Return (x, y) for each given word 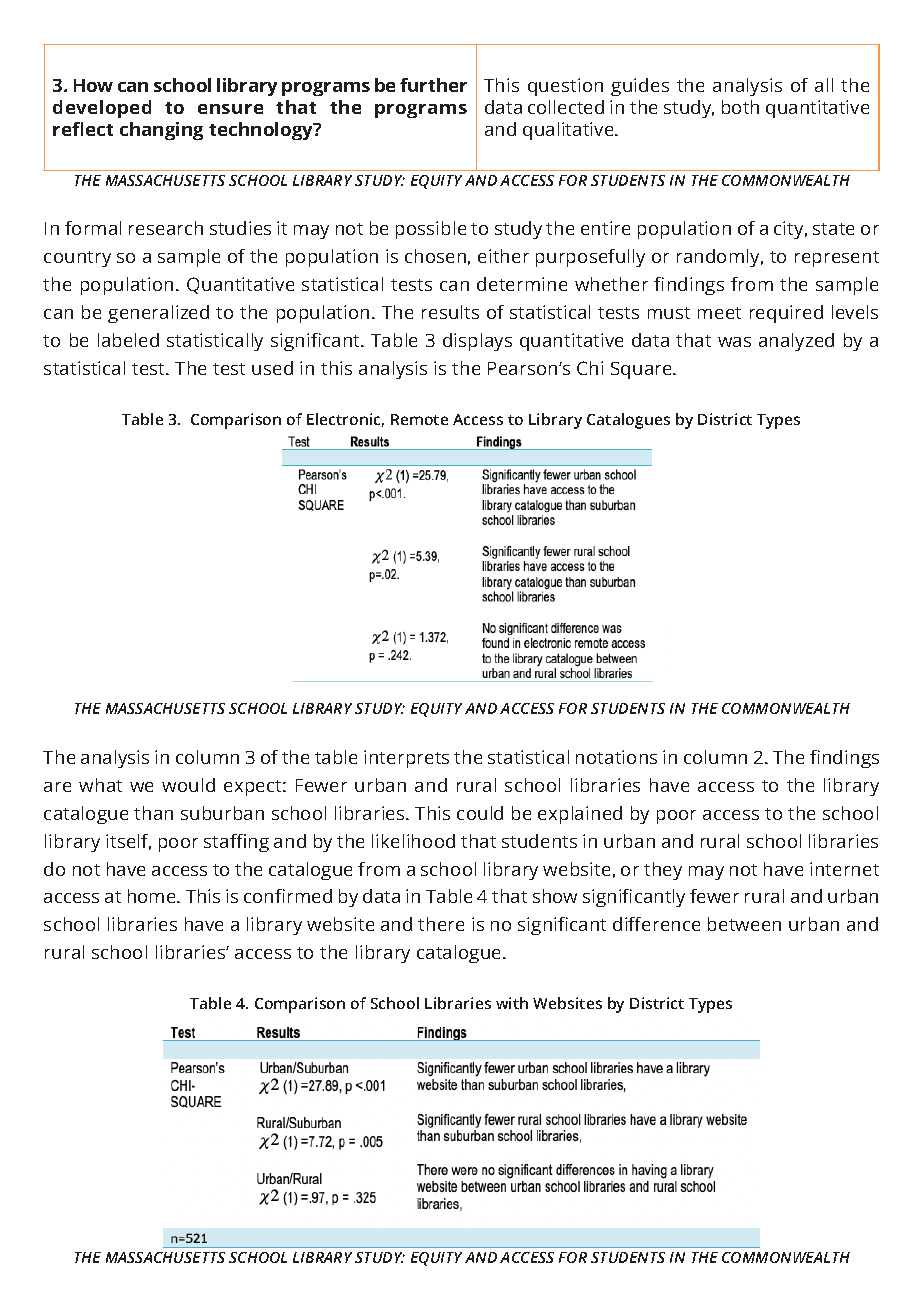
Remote (419, 419)
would (188, 785)
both (740, 107)
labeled (128, 340)
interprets (406, 759)
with (512, 1003)
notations (616, 757)
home (153, 896)
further (433, 85)
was (734, 342)
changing (161, 131)
